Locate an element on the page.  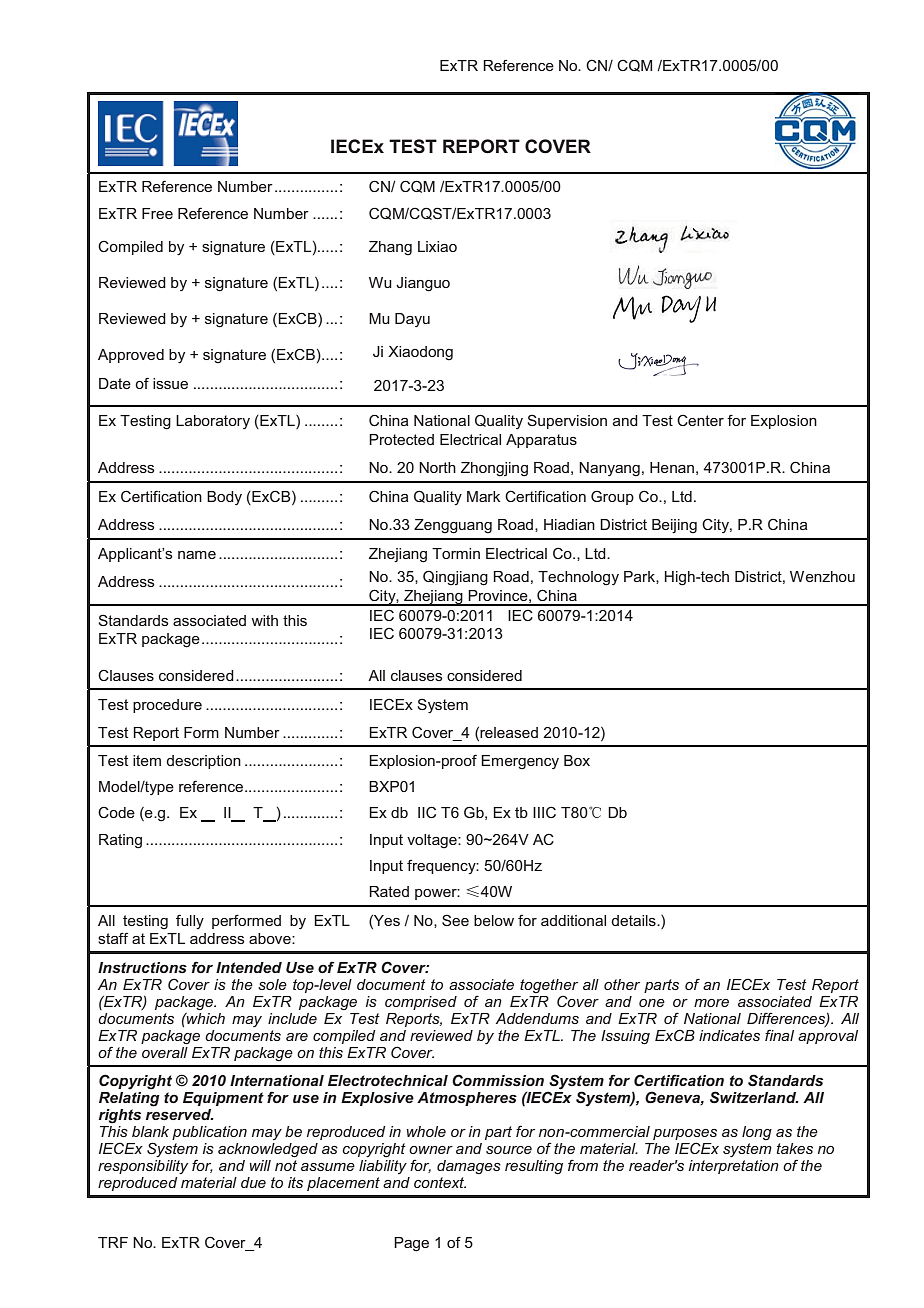
Free is located at coordinates (157, 213).
